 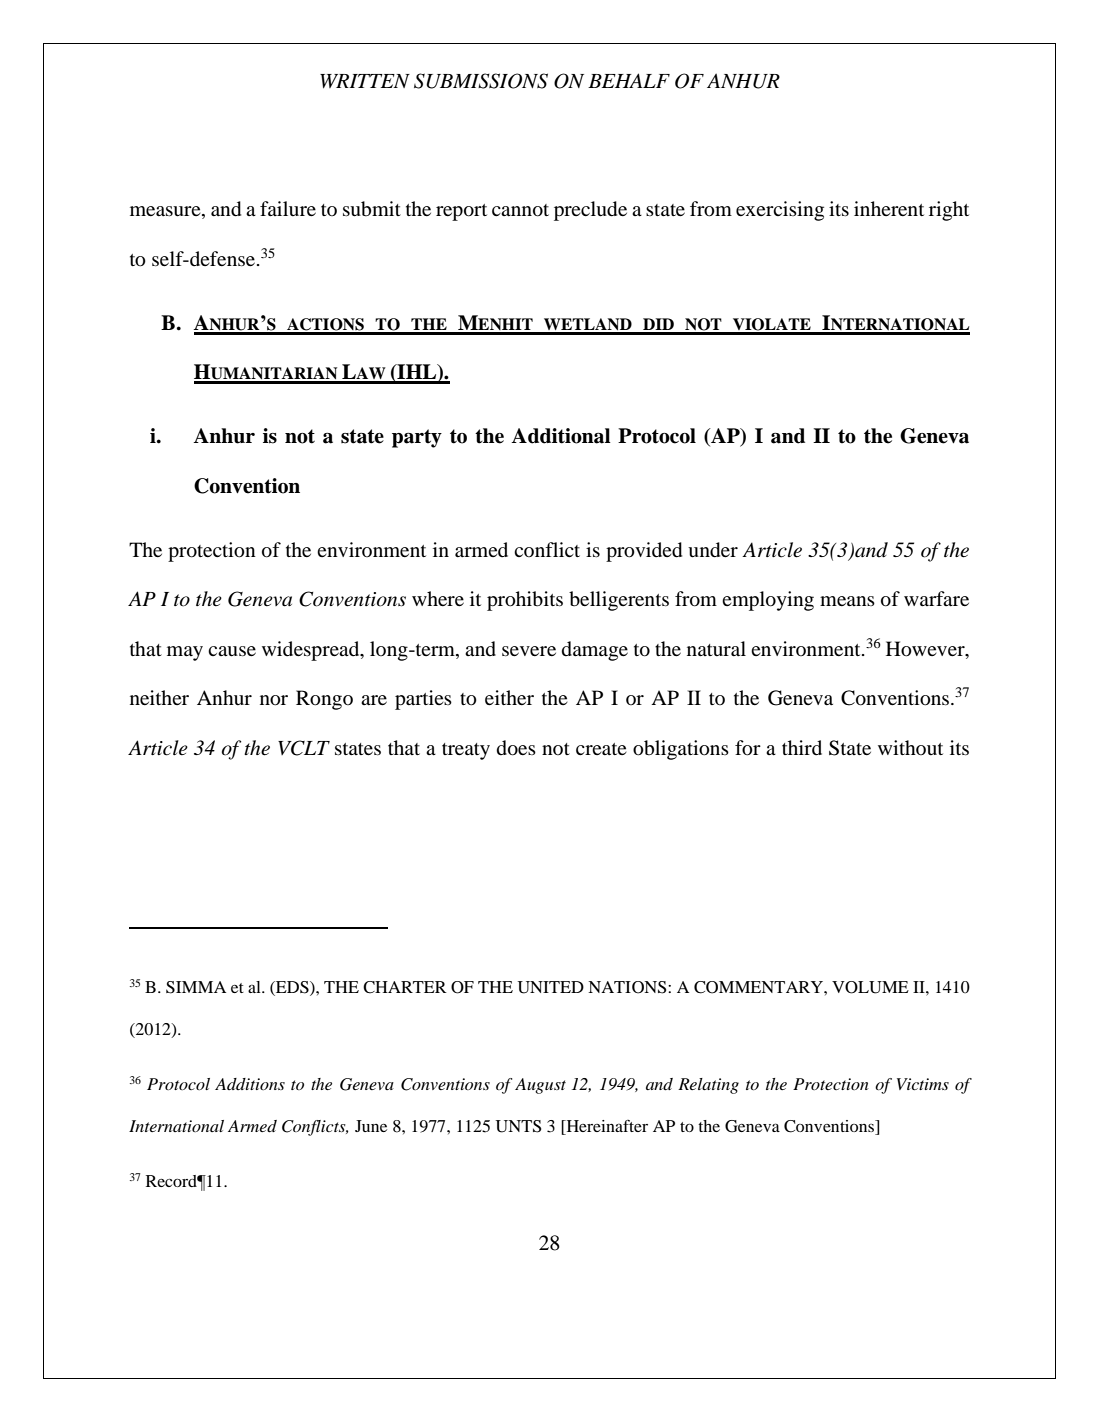 What do you see at coordinates (250, 1084) in the document?
I see `Additions` at bounding box center [250, 1084].
